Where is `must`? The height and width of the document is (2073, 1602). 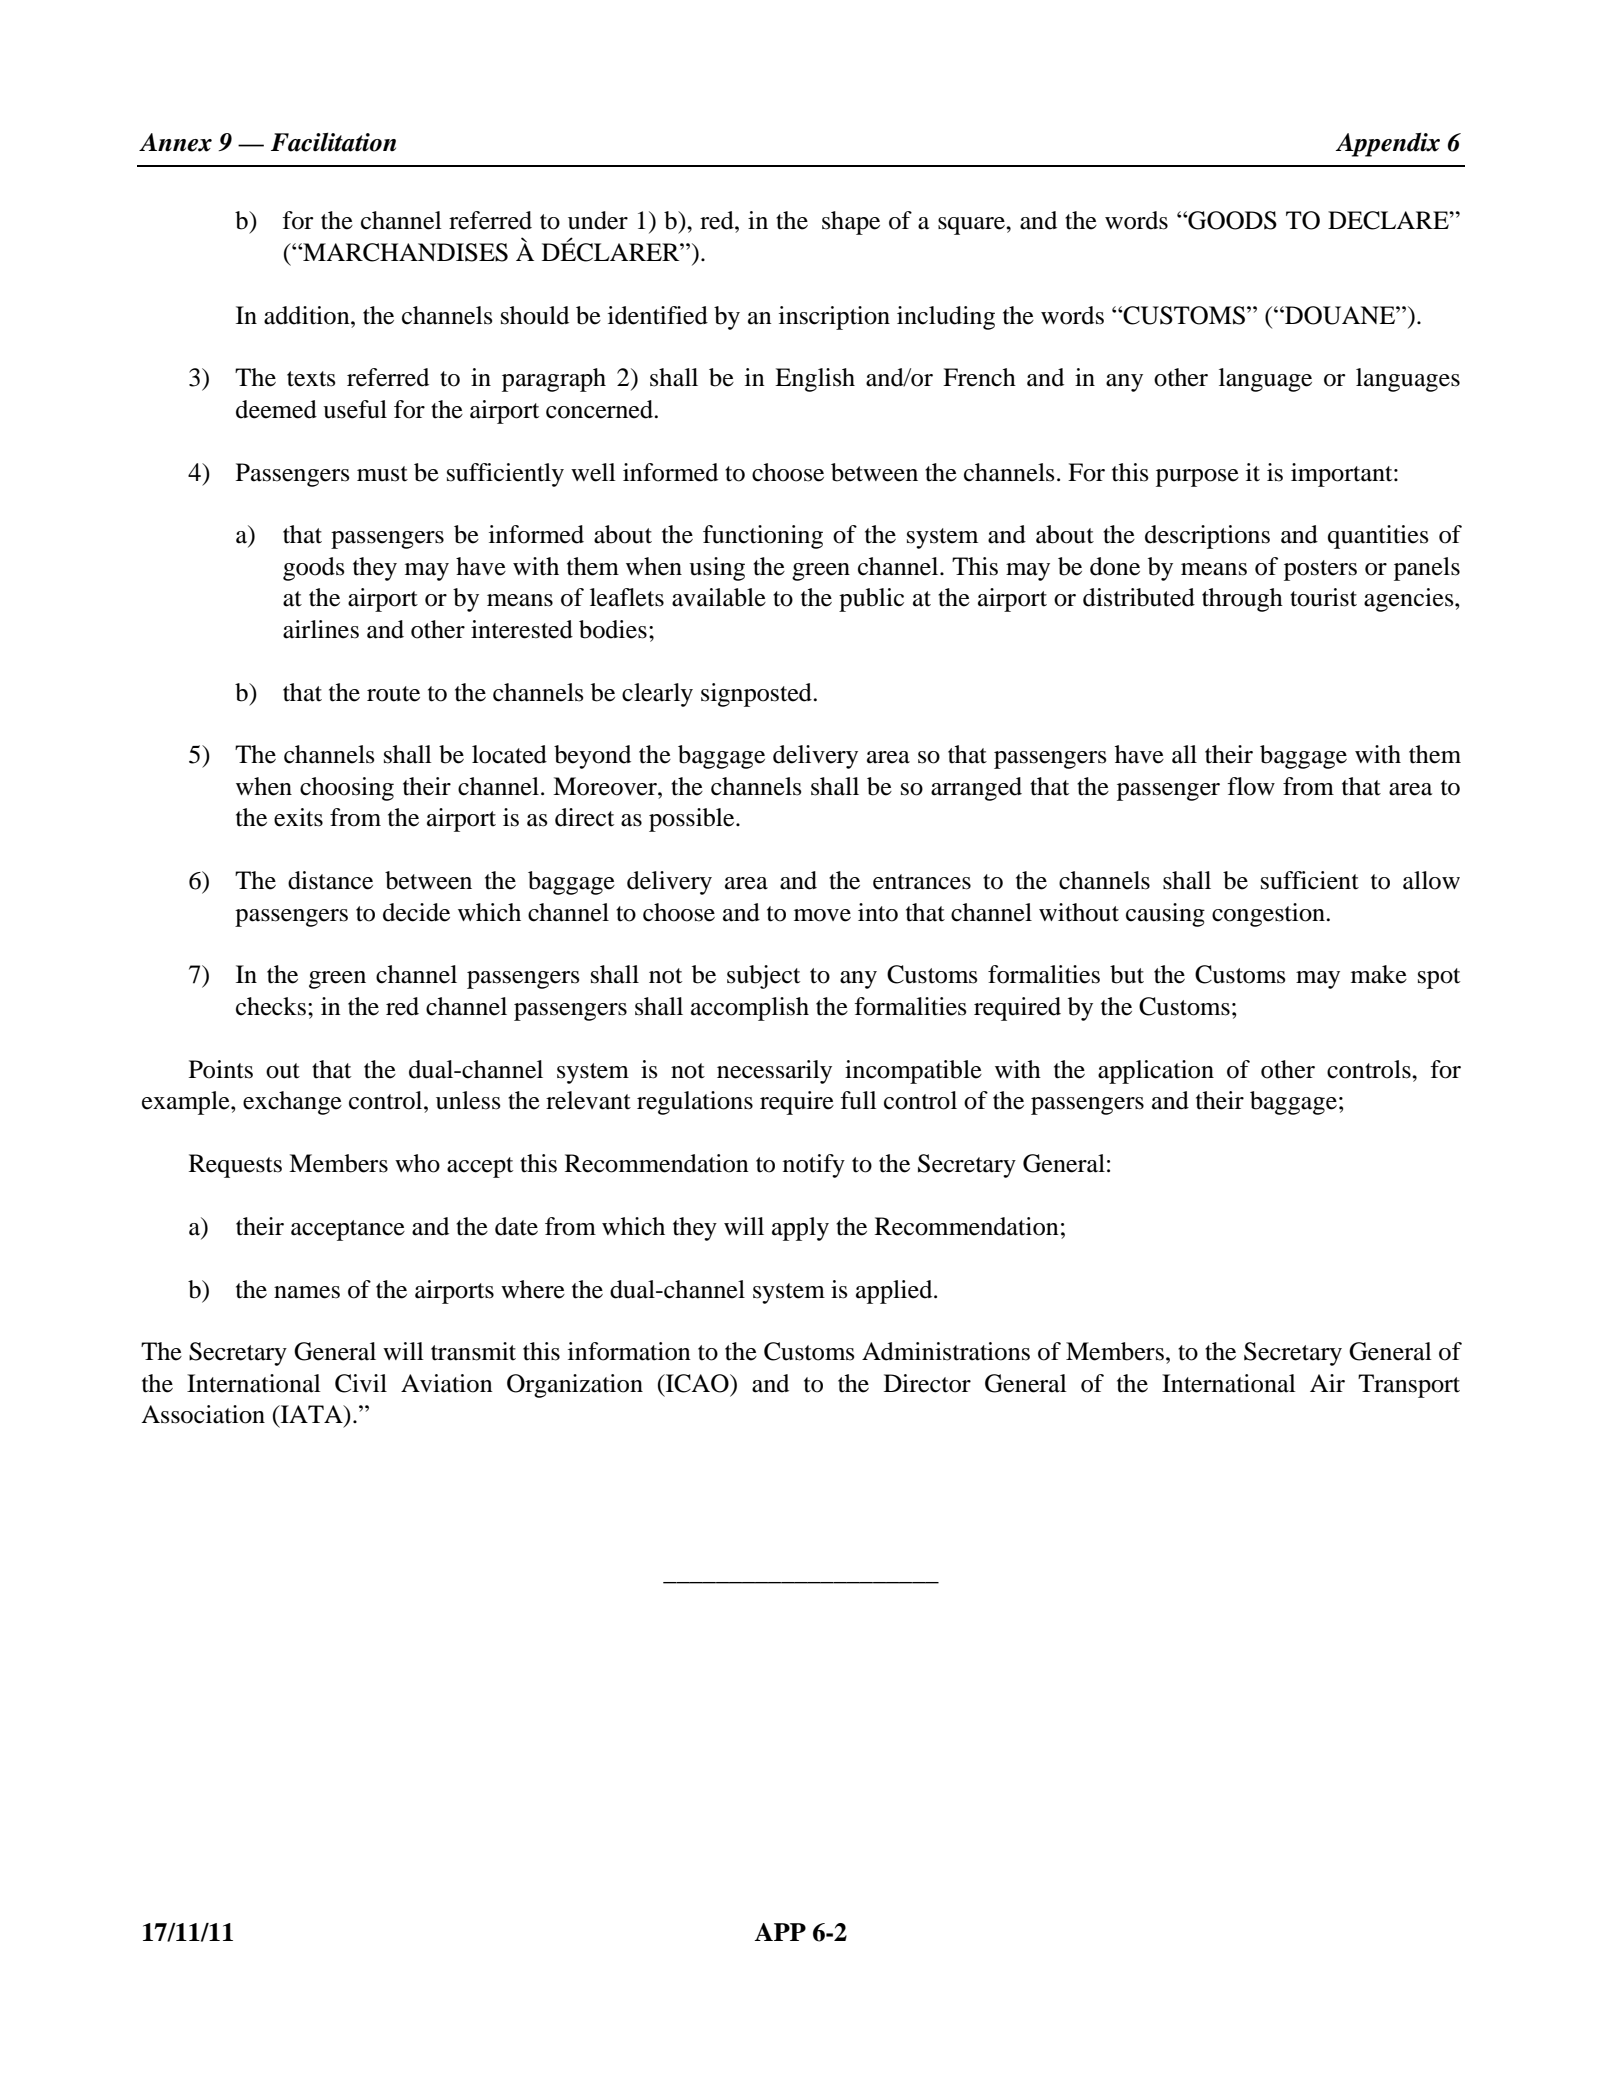 must is located at coordinates (382, 474).
